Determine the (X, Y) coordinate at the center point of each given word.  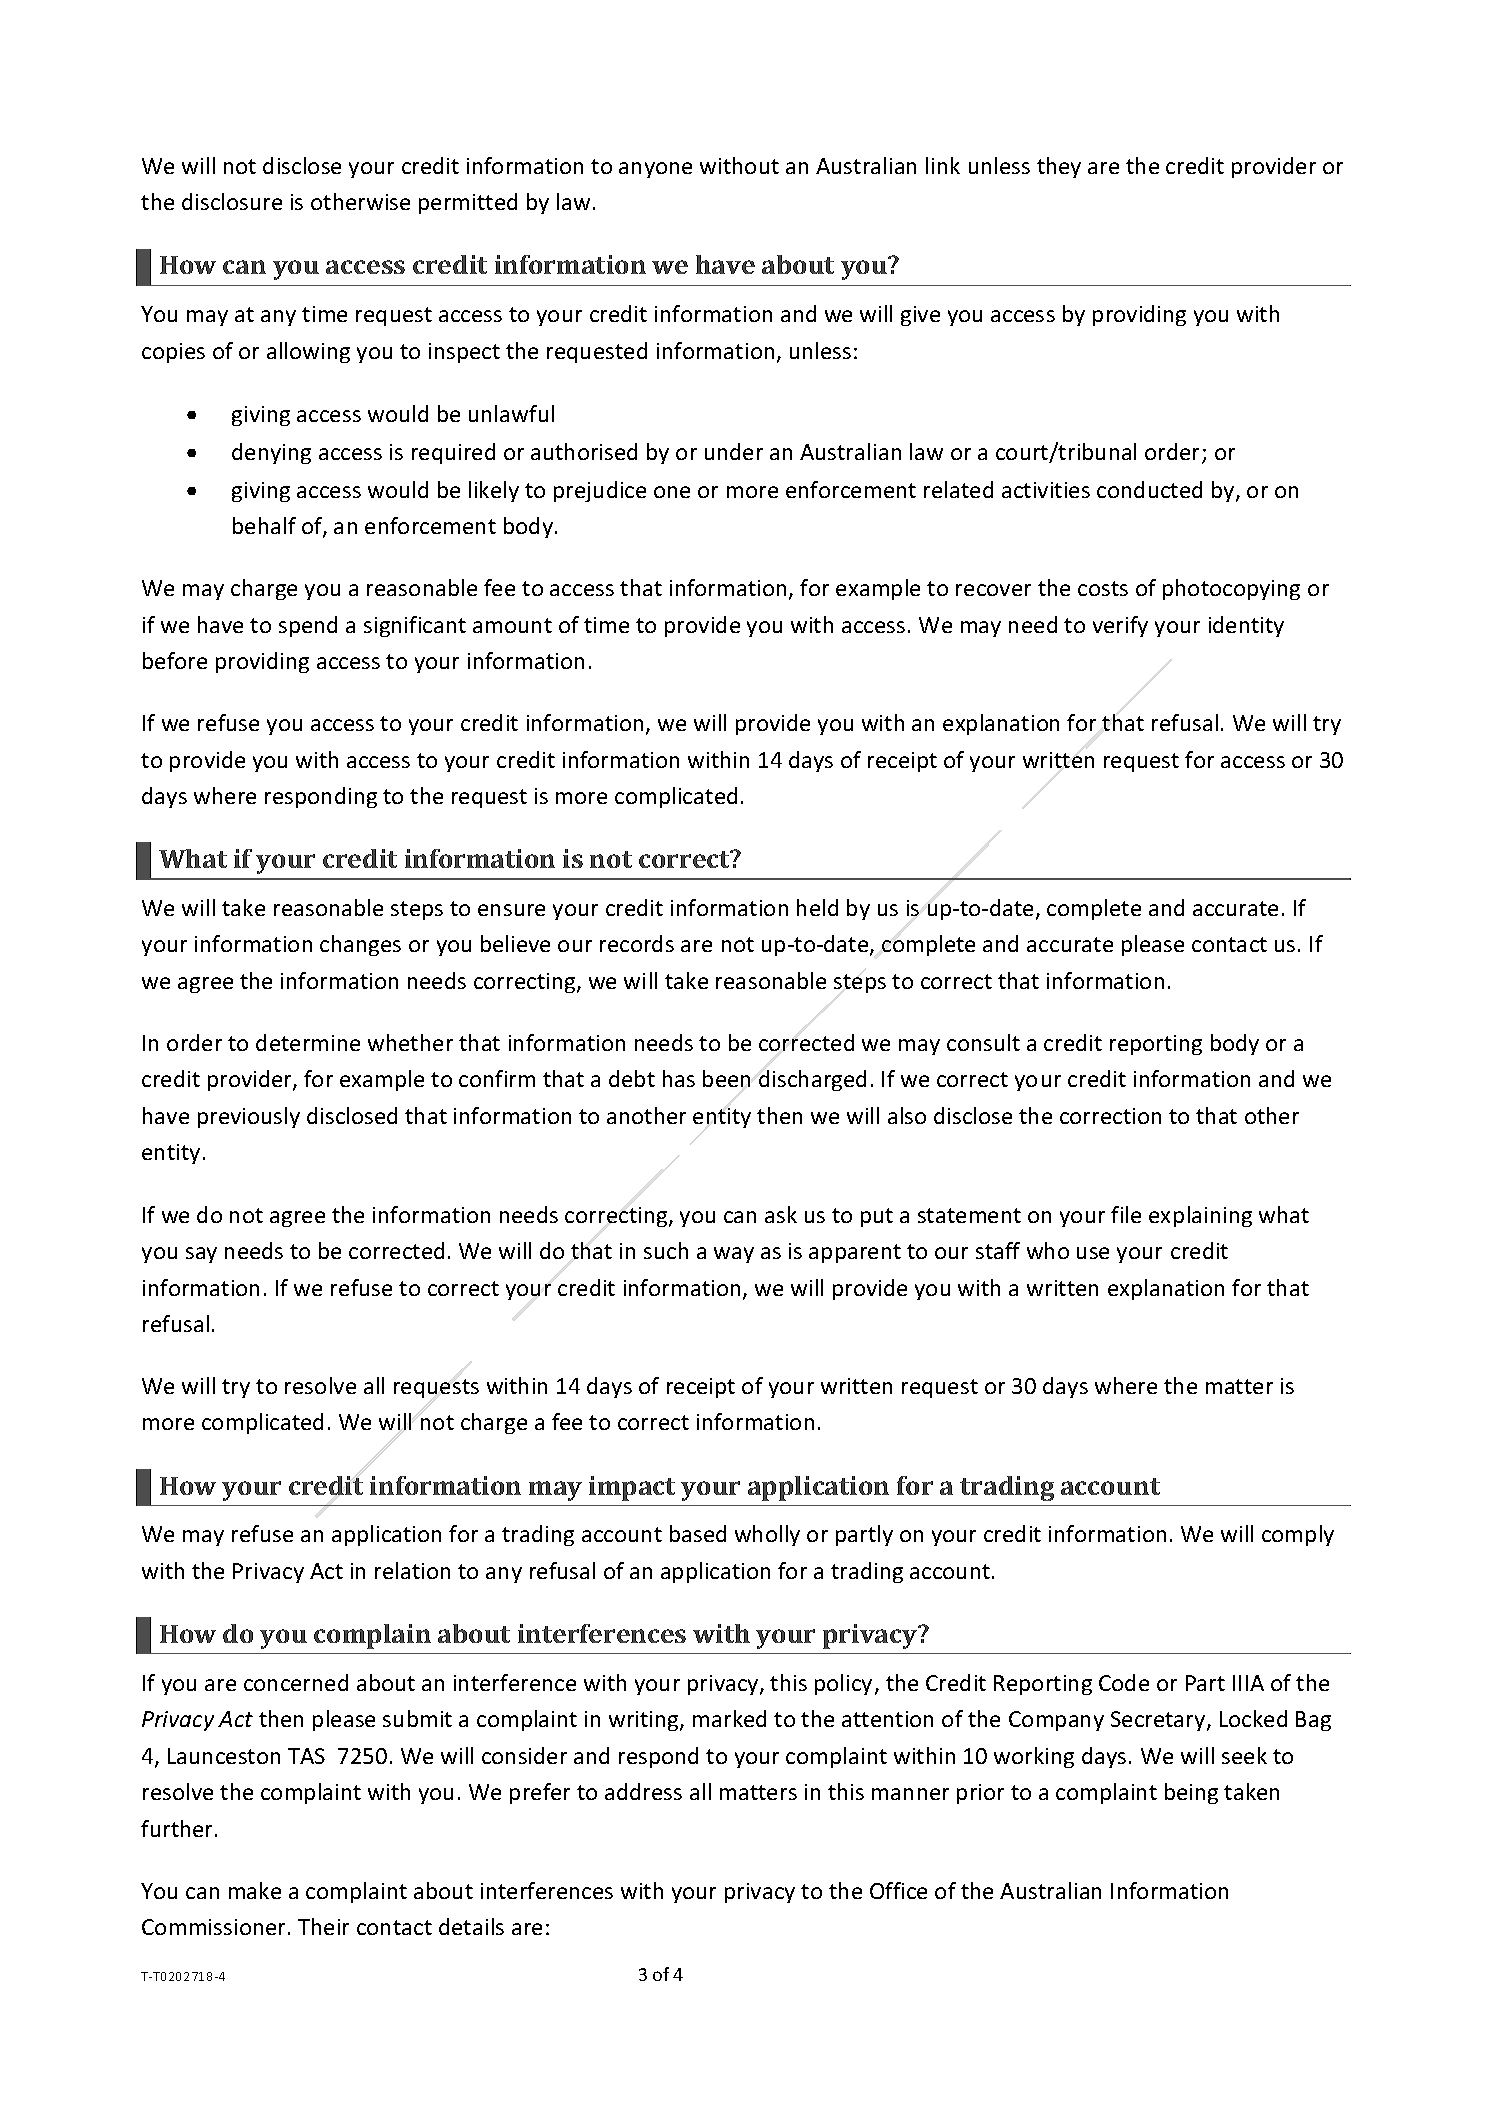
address (643, 1791)
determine (308, 1042)
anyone (655, 170)
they (1059, 167)
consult (983, 1042)
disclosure (232, 201)
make (255, 1890)
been (726, 1078)
